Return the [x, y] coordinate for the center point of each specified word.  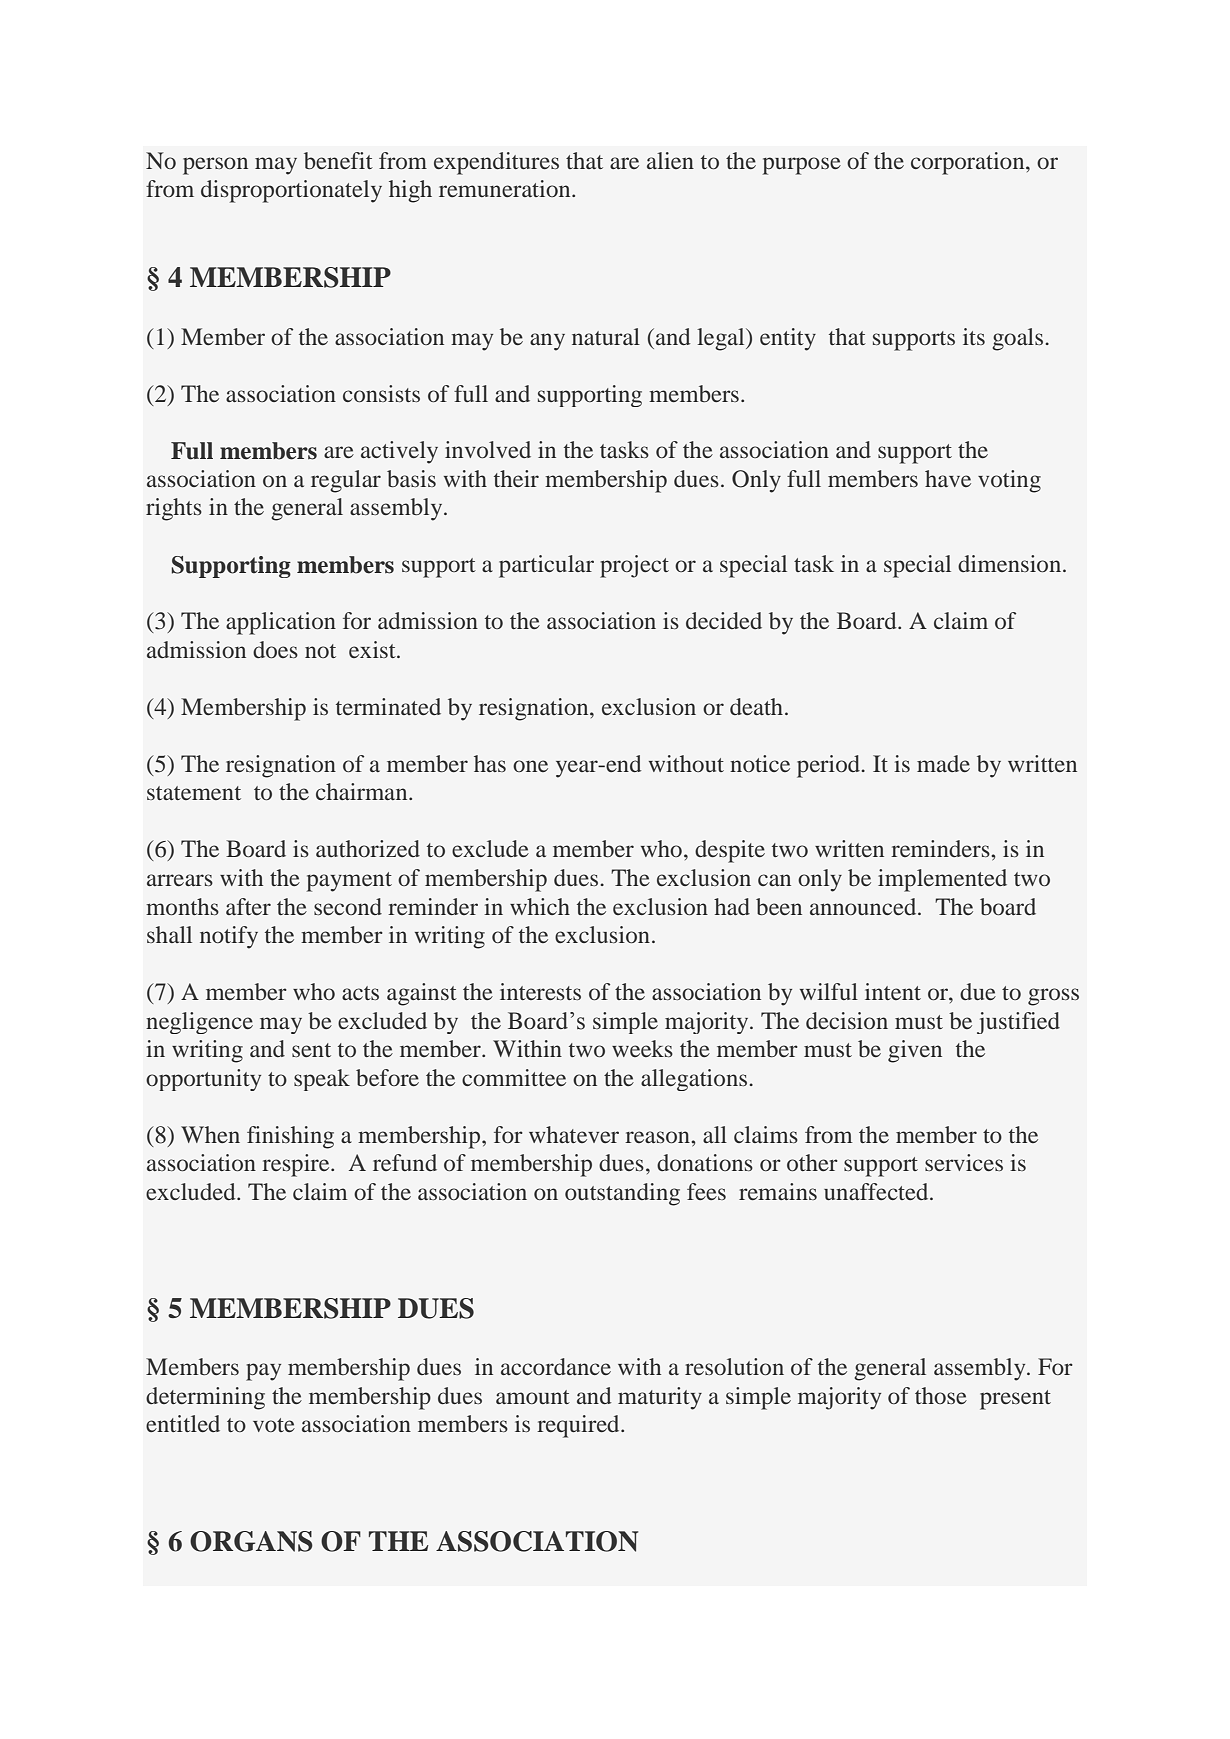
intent [893, 991]
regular [346, 481]
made [943, 763]
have [948, 478]
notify [229, 937]
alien [670, 160]
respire [297, 1165]
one [530, 766]
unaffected [877, 1191]
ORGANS [251, 1541]
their [516, 478]
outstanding [622, 1194]
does [275, 649]
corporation [969, 163]
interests [540, 991]
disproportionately [291, 191]
